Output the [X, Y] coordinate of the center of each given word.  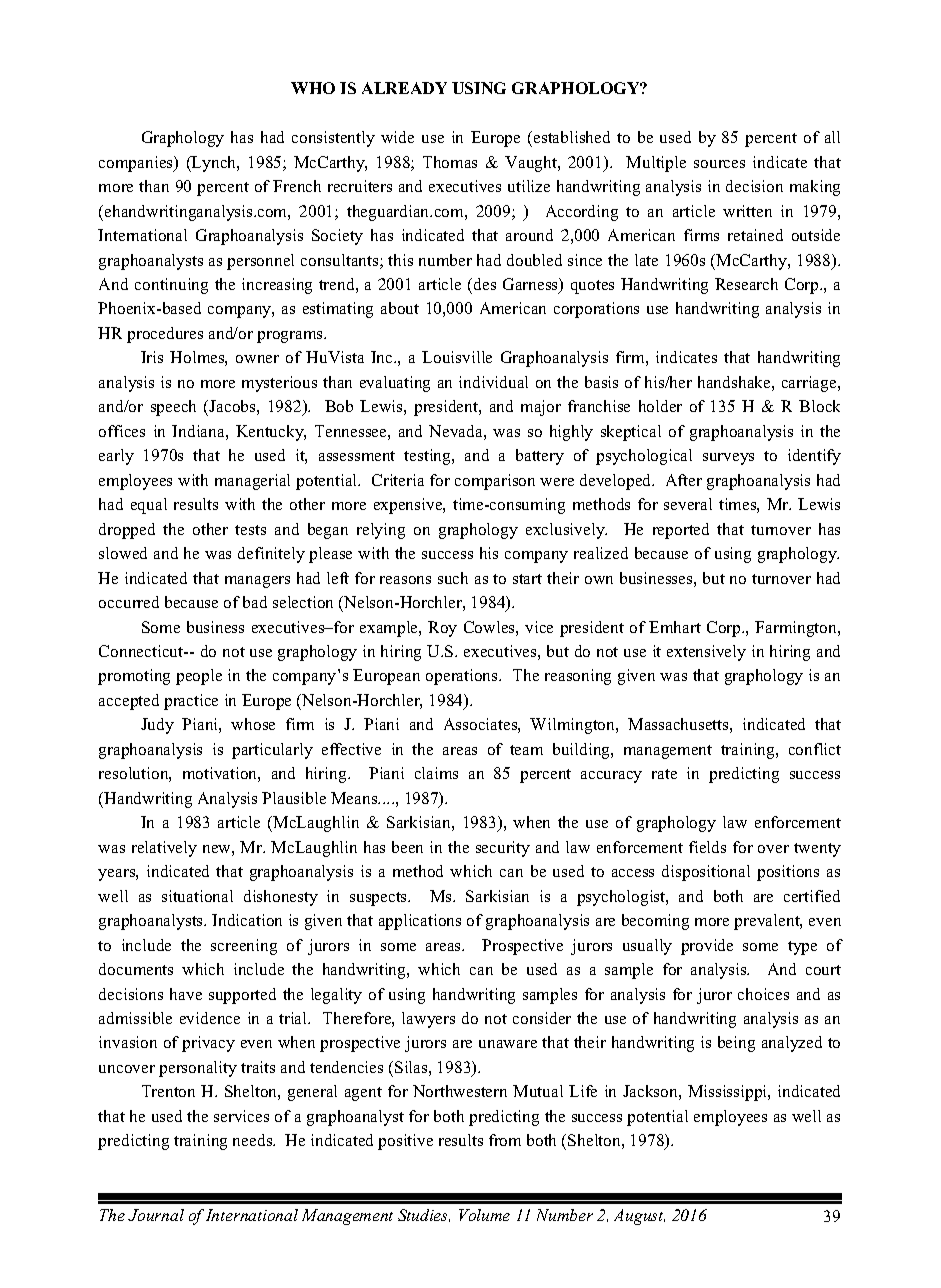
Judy [157, 726]
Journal [156, 1215]
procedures [165, 335]
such [453, 578]
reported [681, 531]
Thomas [450, 162]
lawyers [428, 1020]
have [186, 994]
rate [664, 774]
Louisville [457, 357]
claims [436, 773]
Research [746, 284]
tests [250, 530]
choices [763, 994]
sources [719, 164]
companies [137, 164]
